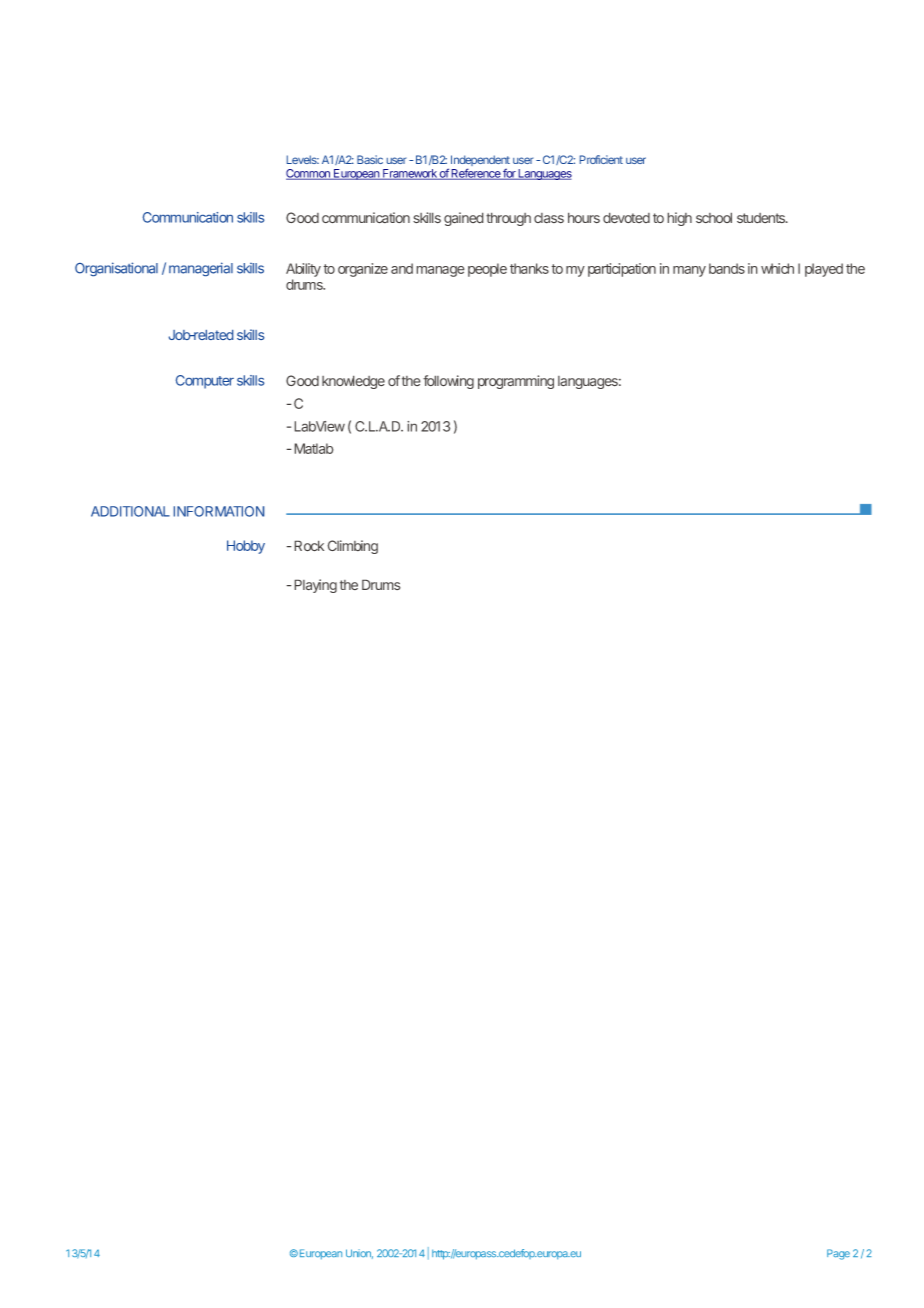 This document has width=924, height=1308. What do you see at coordinates (309, 546) in the document?
I see `Rock` at bounding box center [309, 546].
